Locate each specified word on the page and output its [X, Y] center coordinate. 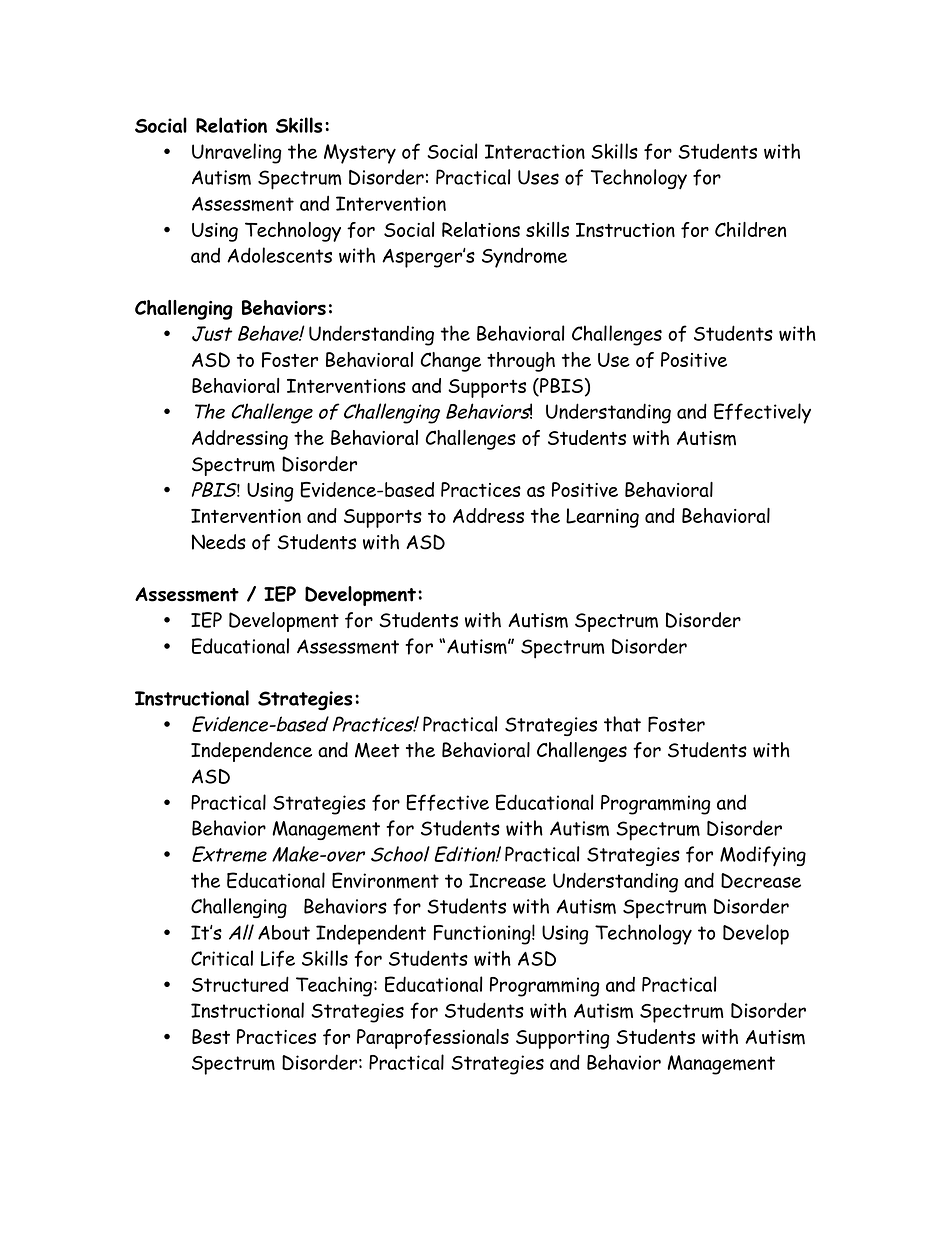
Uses [538, 177]
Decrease [761, 880]
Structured [240, 984]
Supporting [563, 1039]
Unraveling [236, 153]
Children [750, 229]
